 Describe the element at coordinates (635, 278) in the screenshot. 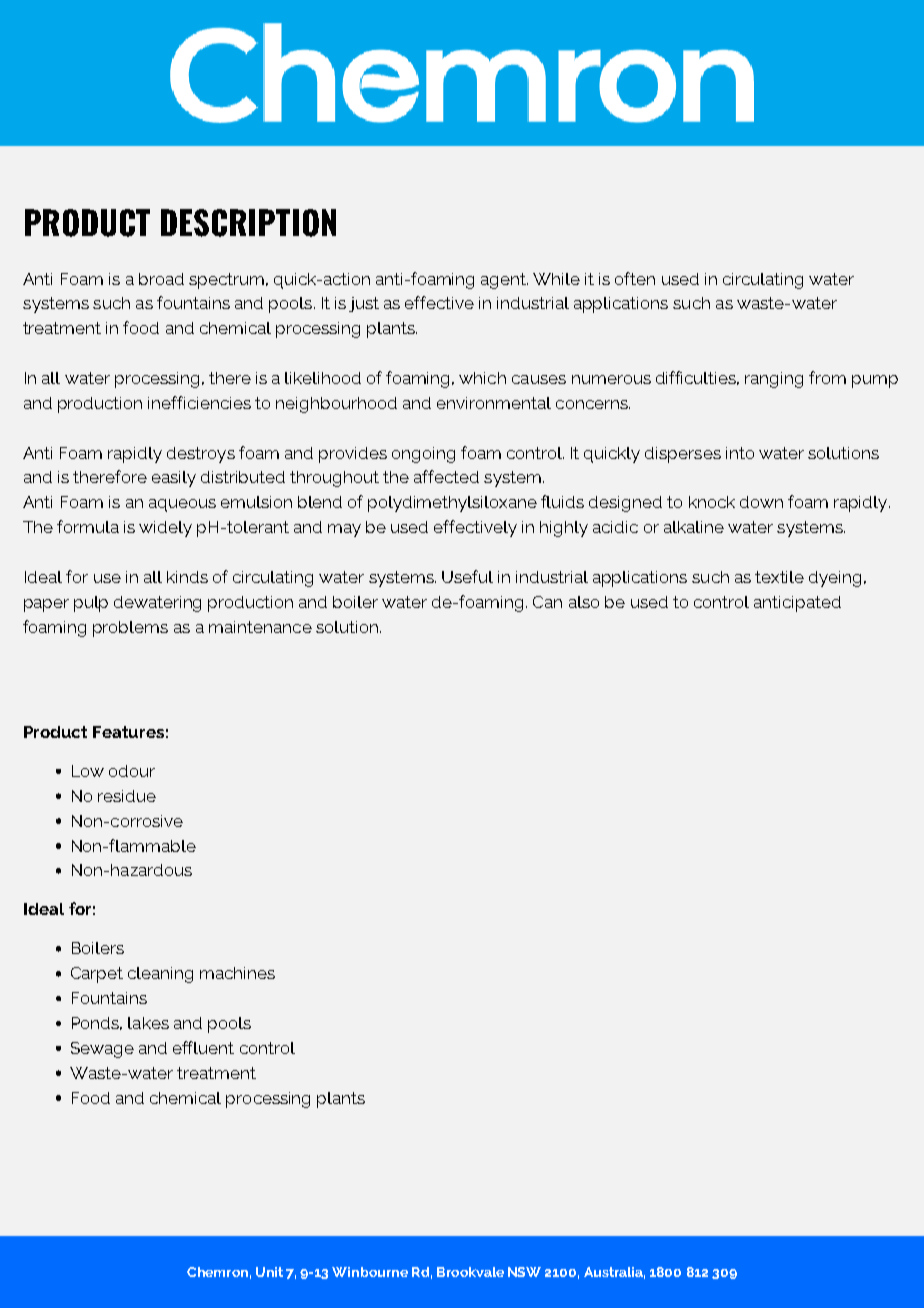

I see `often` at that location.
